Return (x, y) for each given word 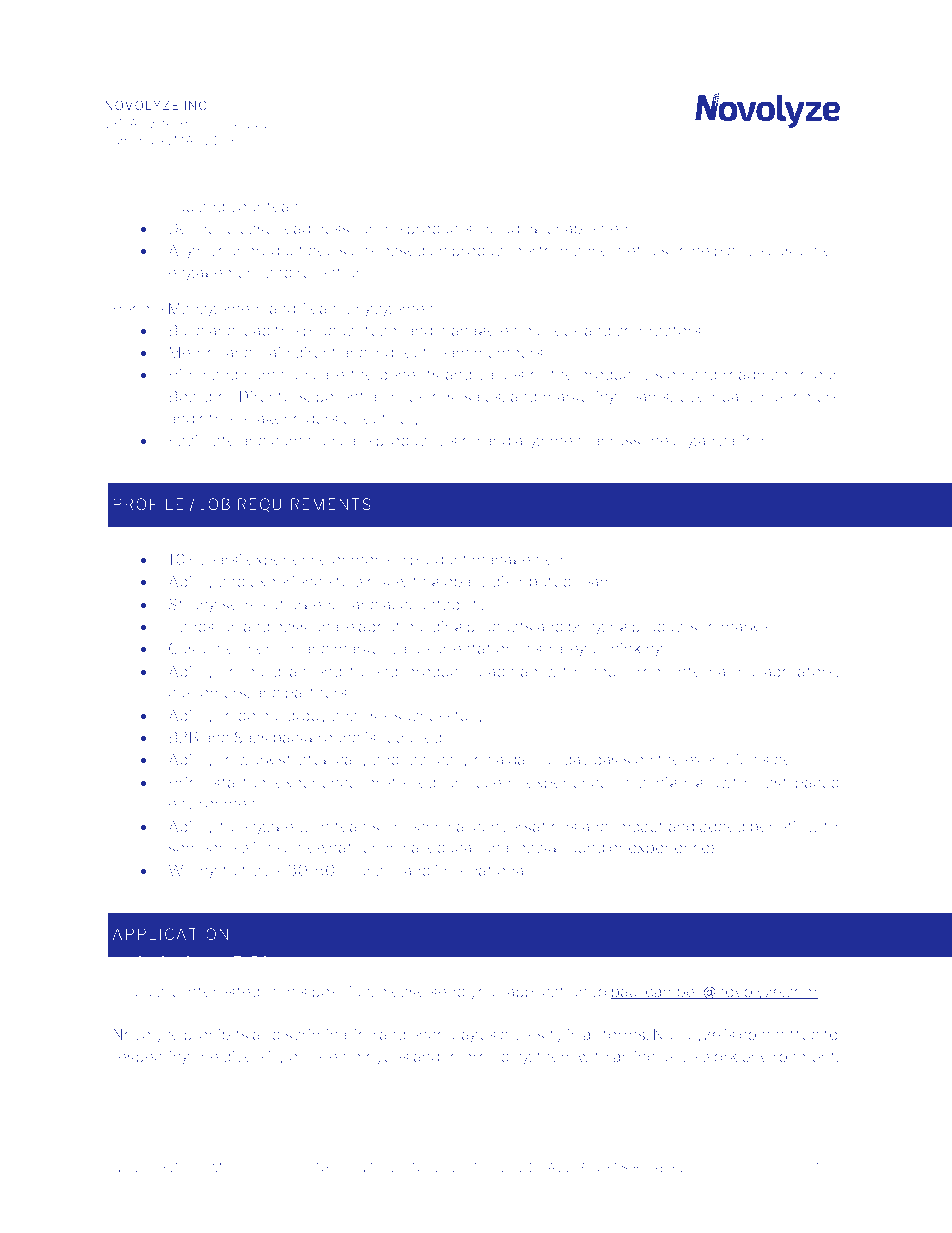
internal (702, 671)
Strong (193, 605)
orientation (473, 648)
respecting (151, 1057)
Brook (193, 123)
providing (498, 1058)
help (707, 251)
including (509, 230)
